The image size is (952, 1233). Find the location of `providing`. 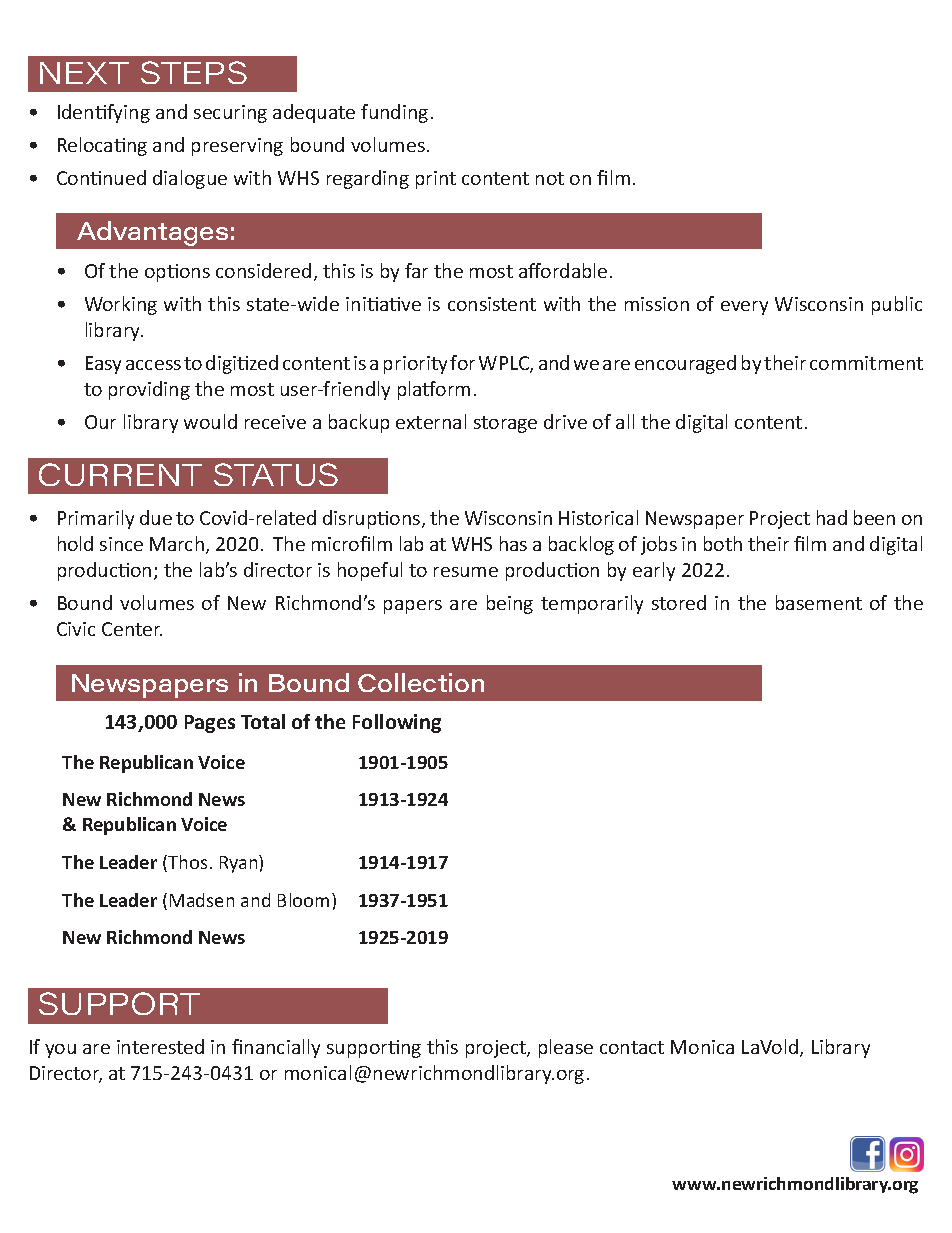

providing is located at coordinates (149, 390).
